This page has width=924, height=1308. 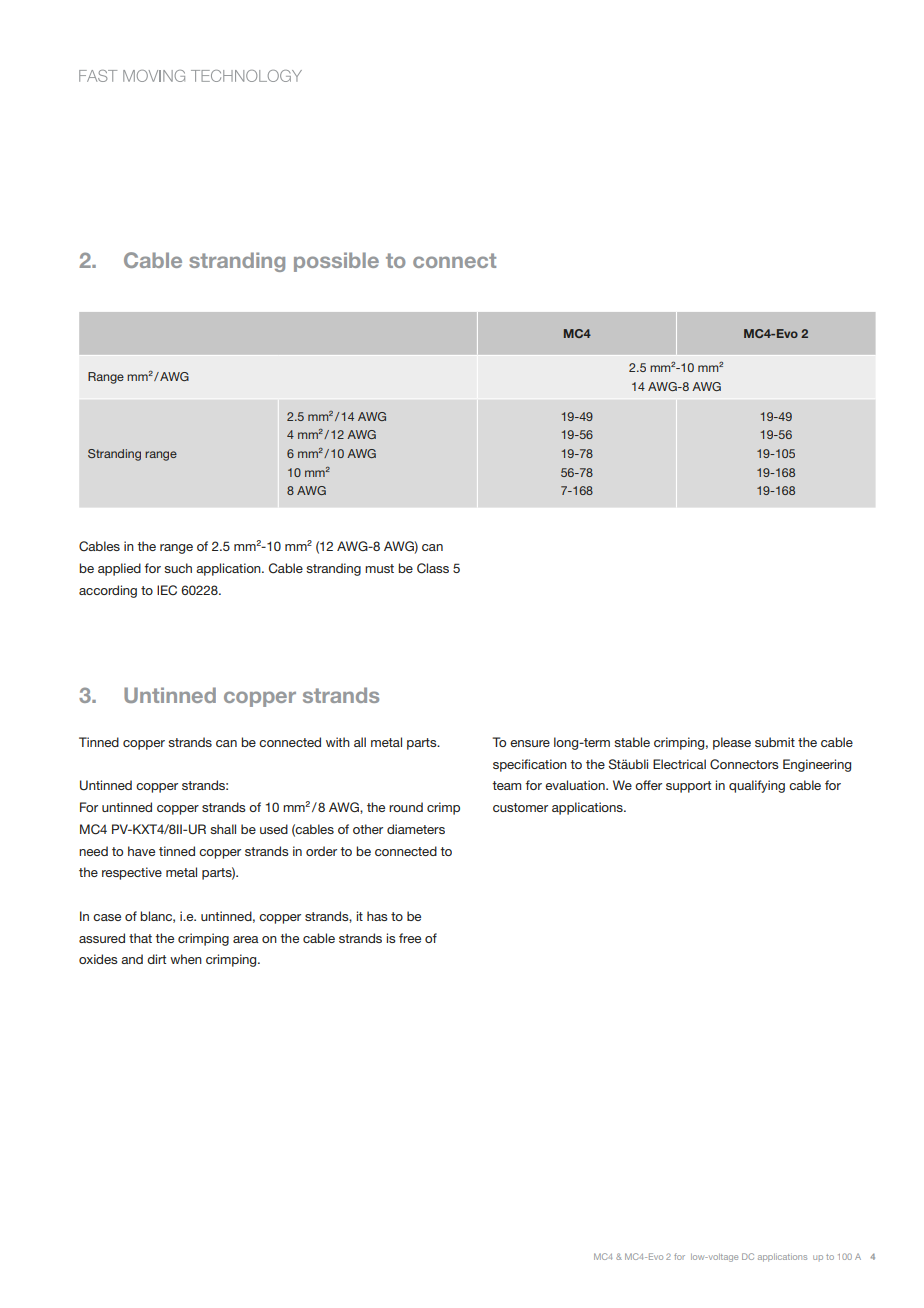 What do you see at coordinates (433, 568) in the page?
I see `Class` at bounding box center [433, 568].
